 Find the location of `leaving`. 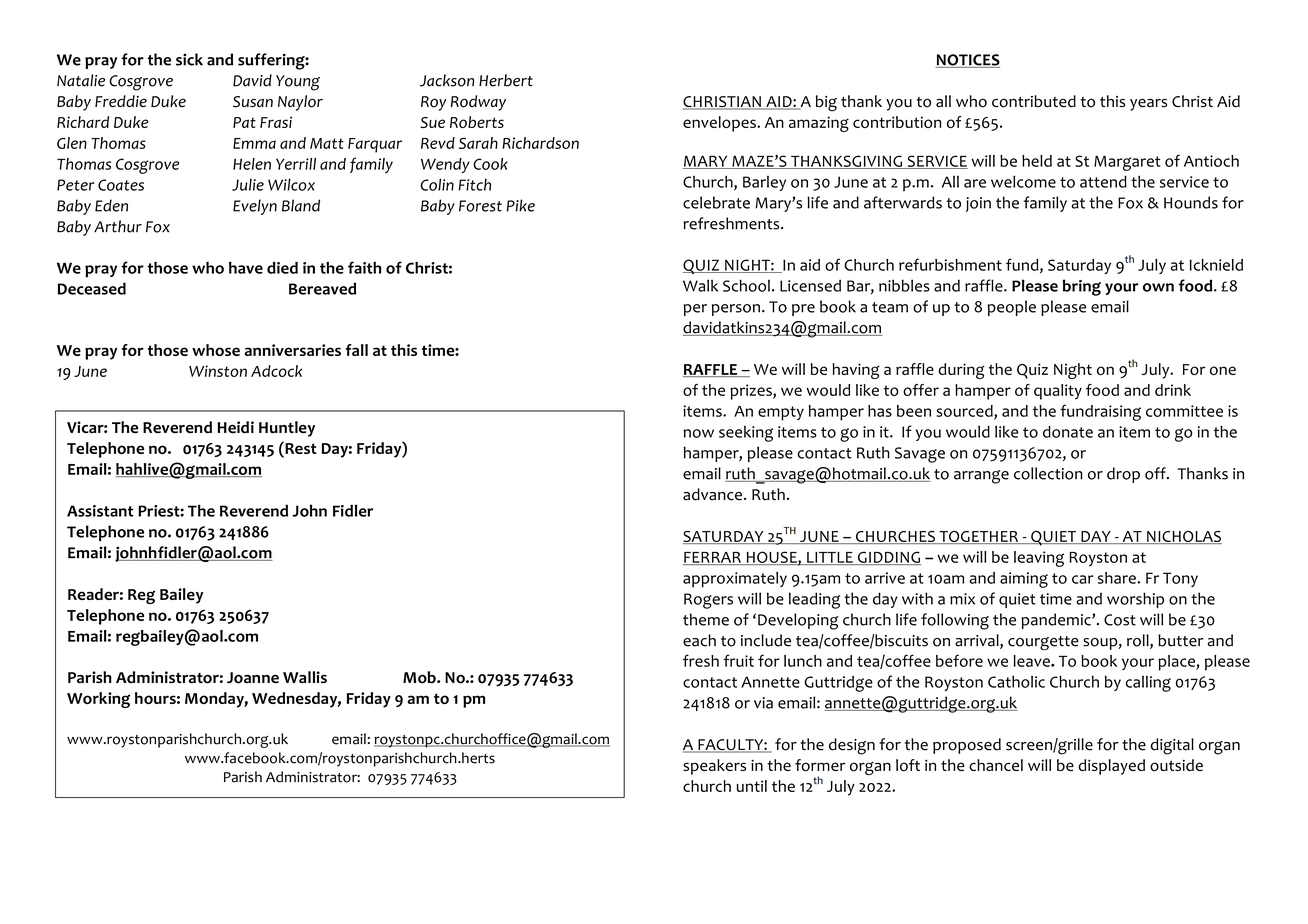

leaving is located at coordinates (1039, 559).
